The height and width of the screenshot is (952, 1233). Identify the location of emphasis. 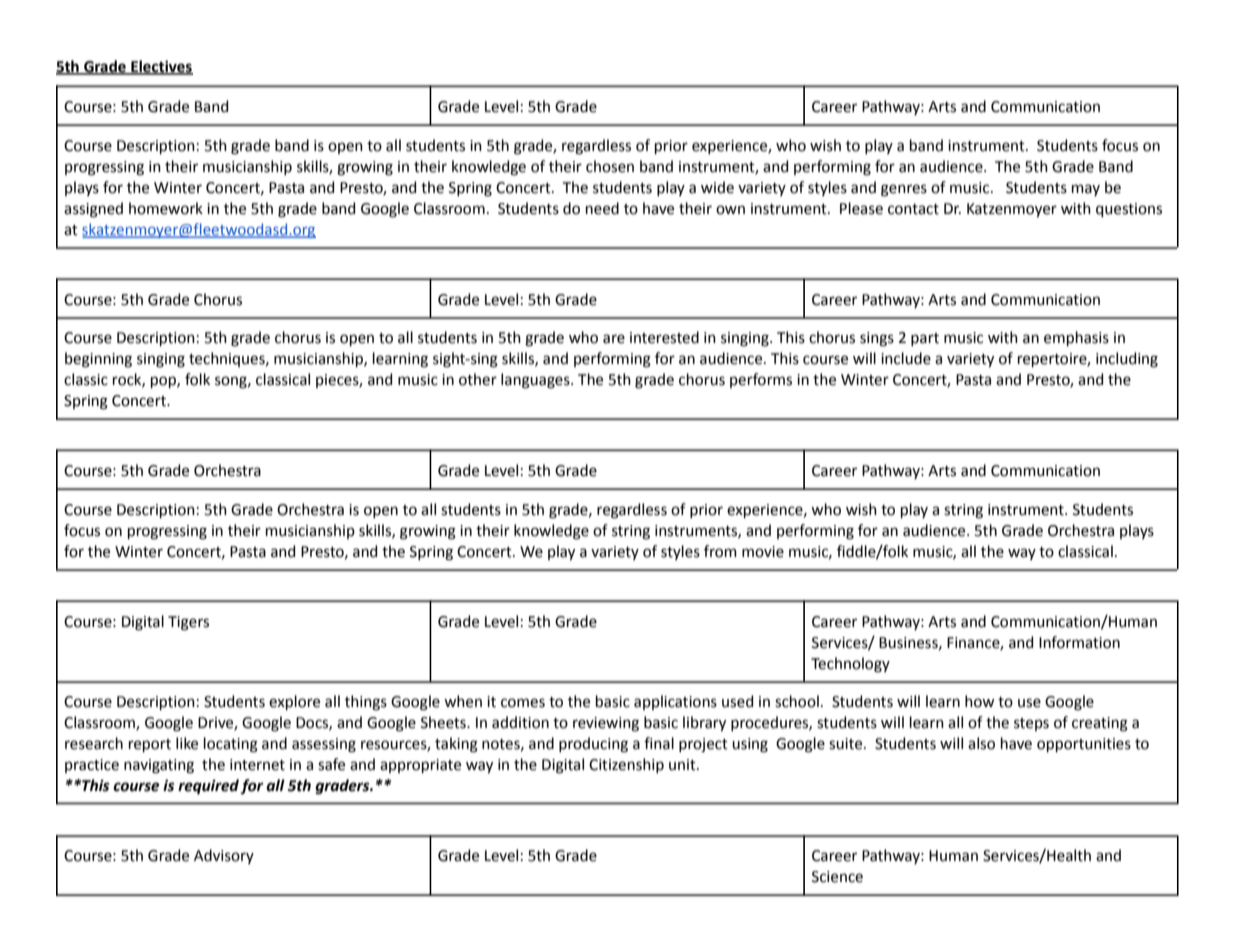
(1076, 338).
